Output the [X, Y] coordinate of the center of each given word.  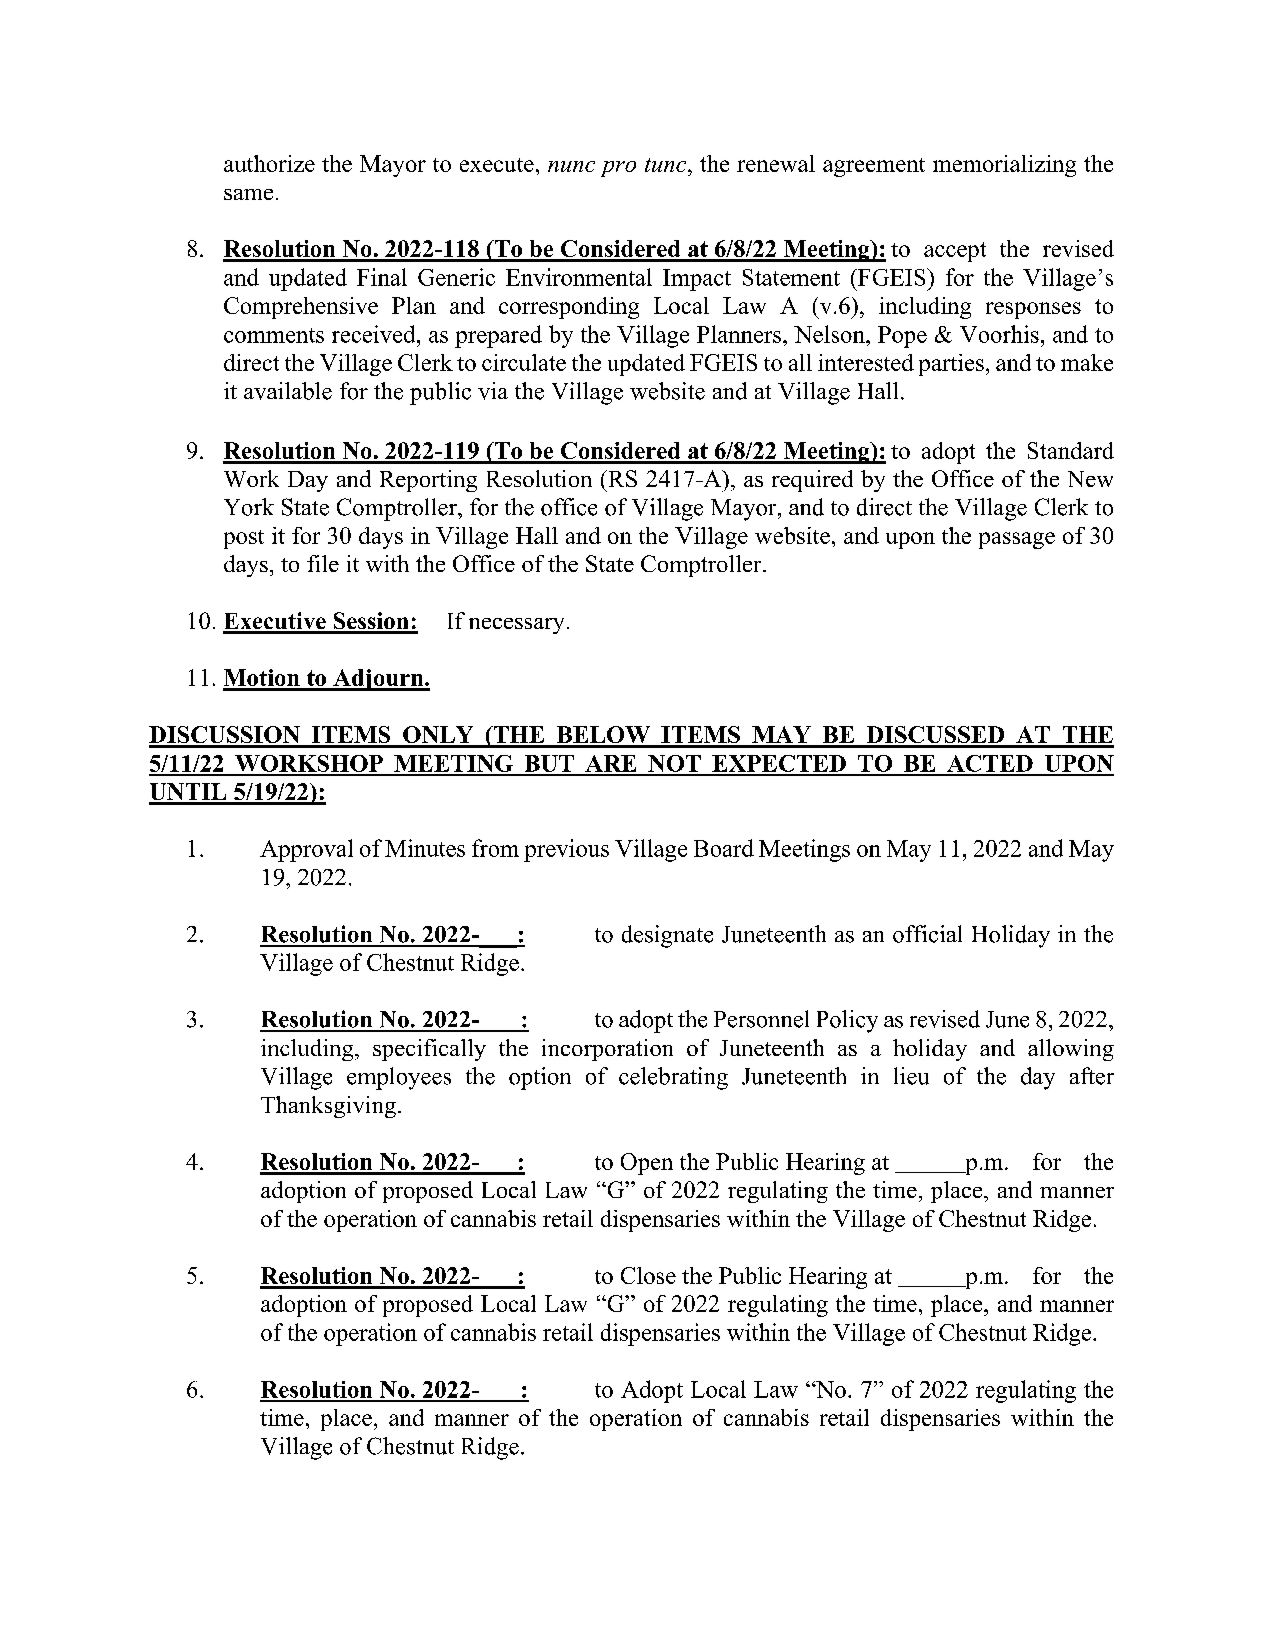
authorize [269, 163]
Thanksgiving [328, 1107]
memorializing [1004, 166]
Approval [306, 850]
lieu [911, 1076]
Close [648, 1275]
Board [724, 848]
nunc [571, 166]
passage [1017, 540]
